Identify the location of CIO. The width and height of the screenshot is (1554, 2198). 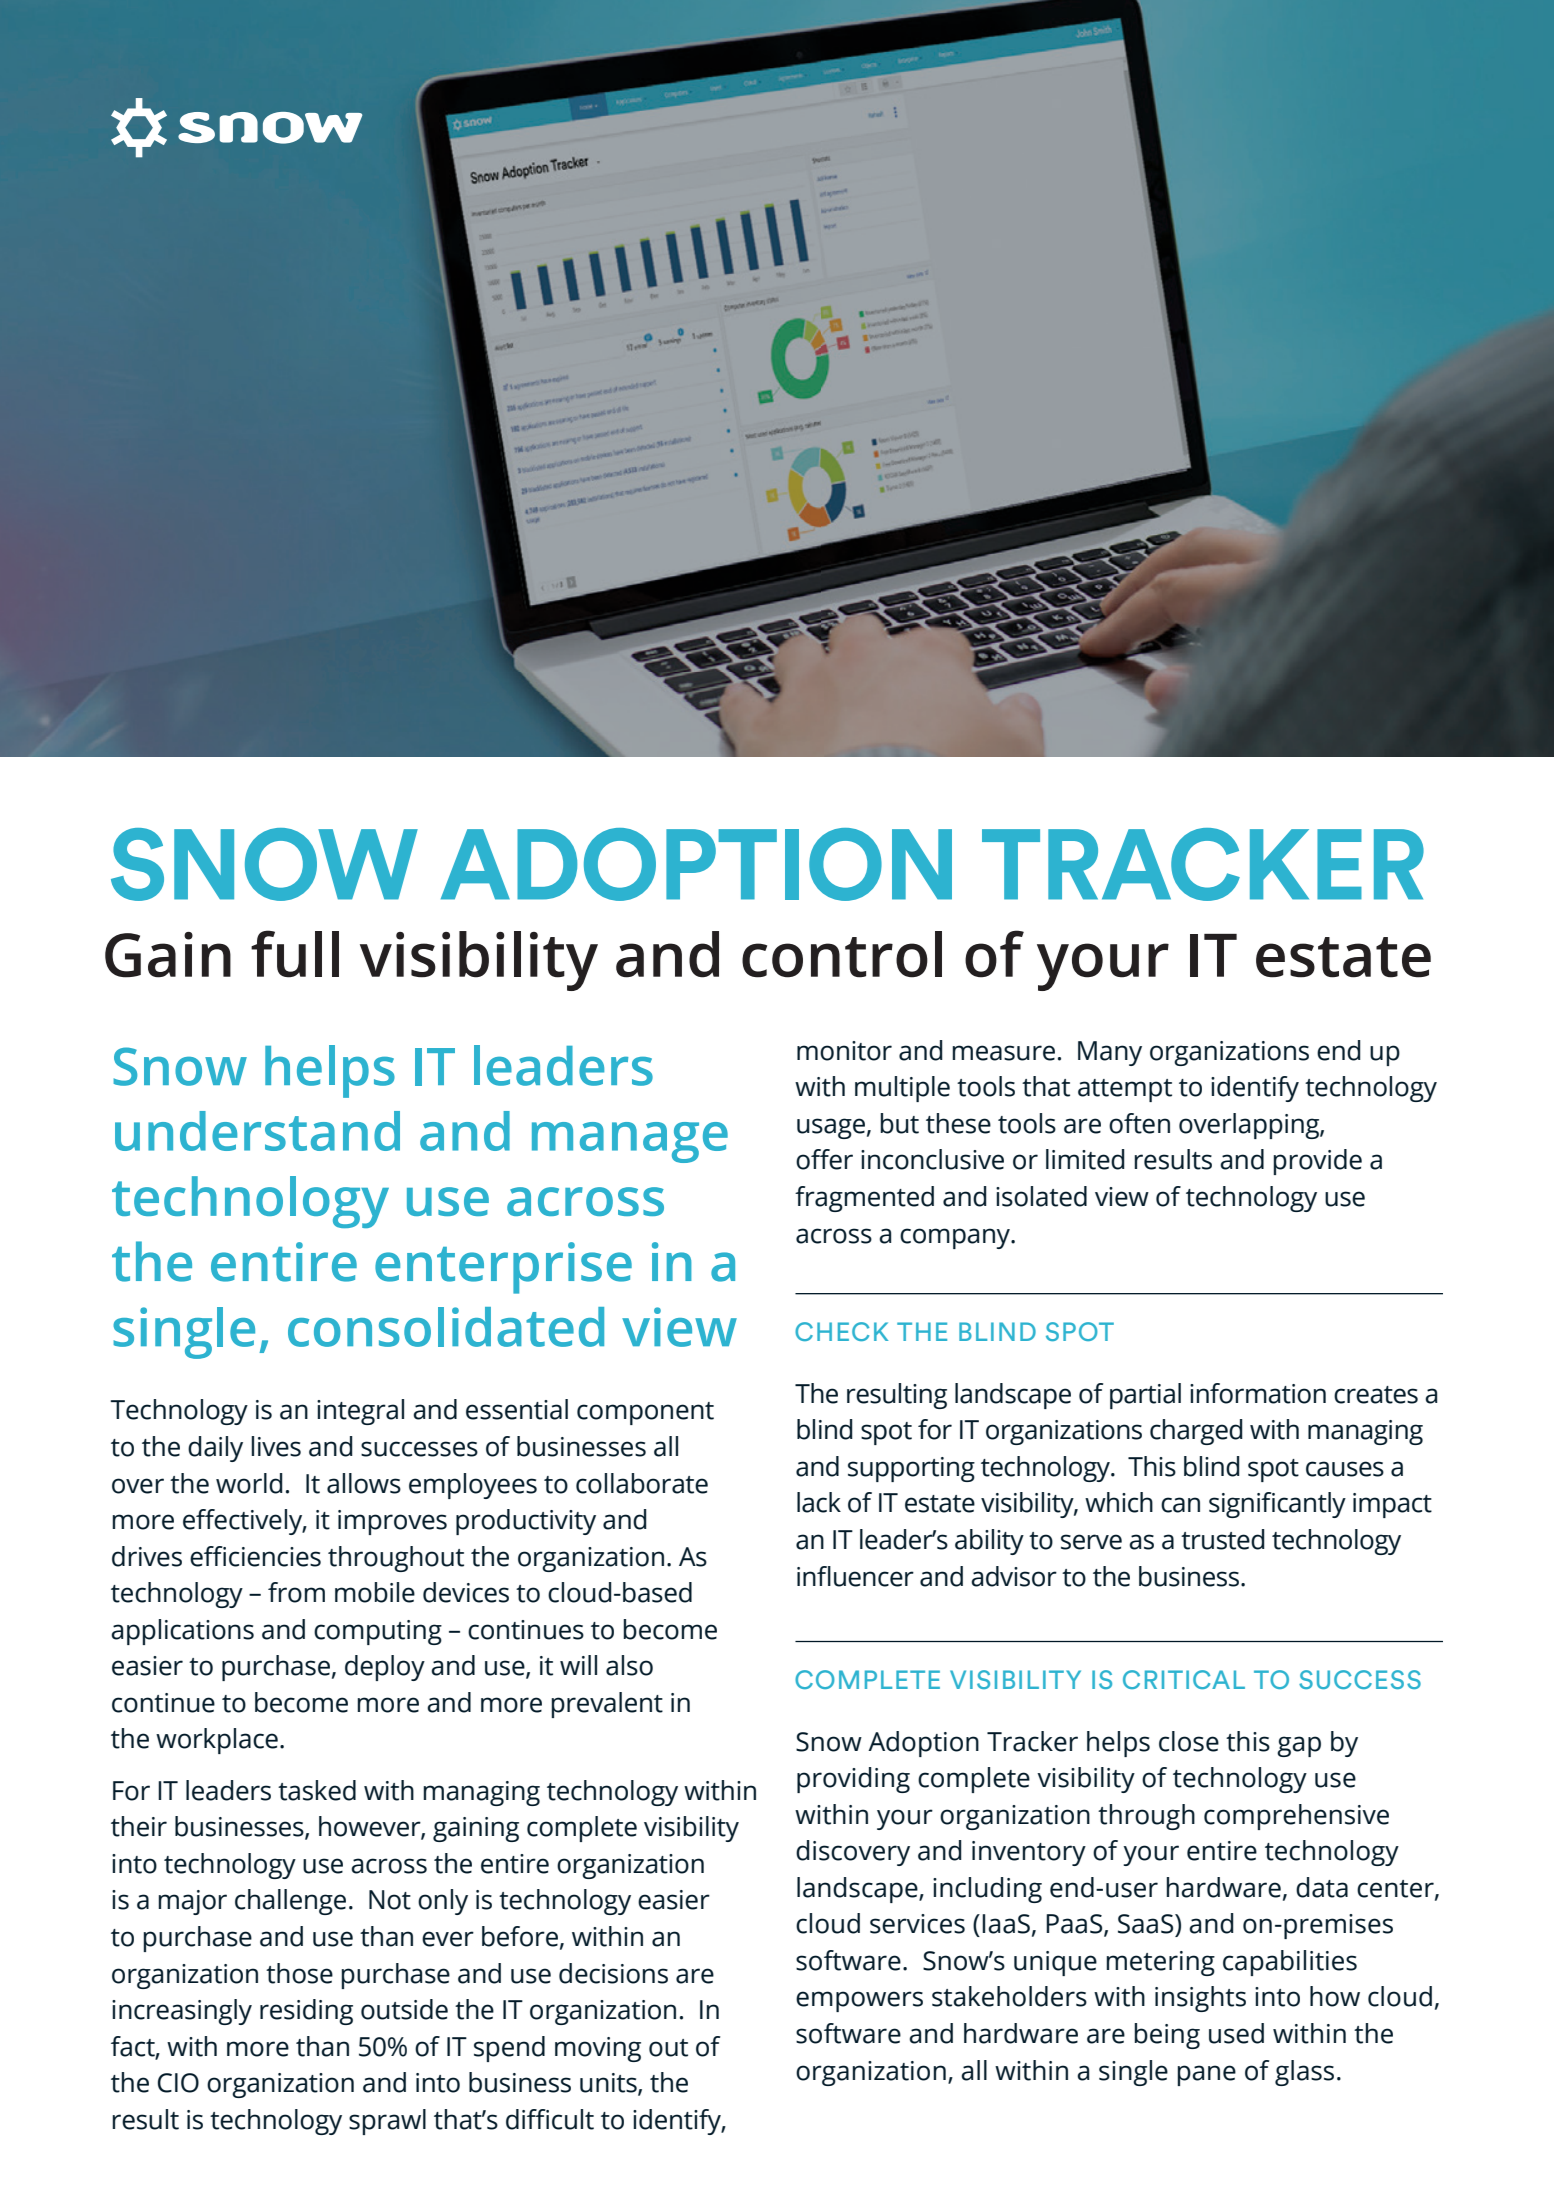
(178, 2083).
